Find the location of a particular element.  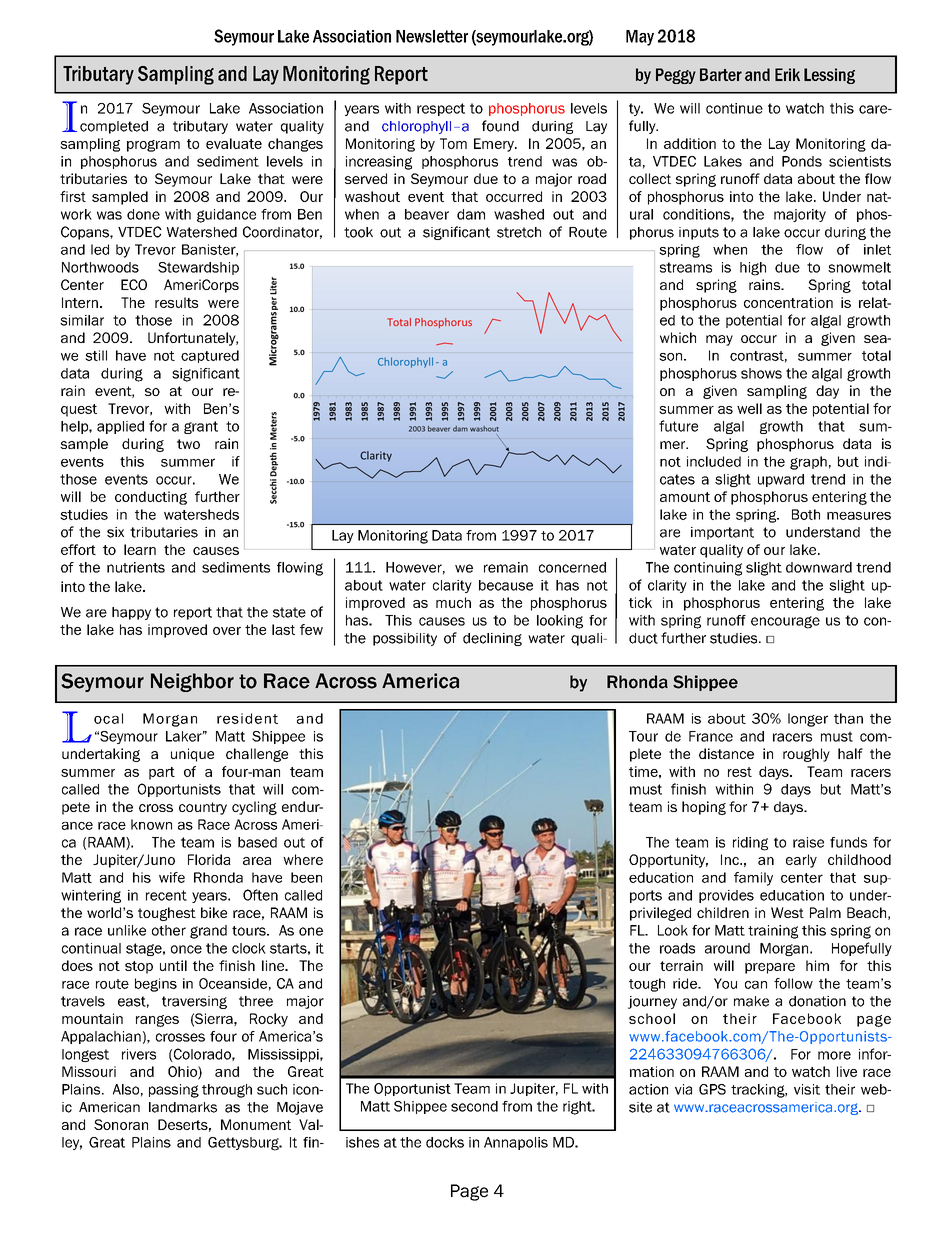

Newsletter is located at coordinates (432, 36).
